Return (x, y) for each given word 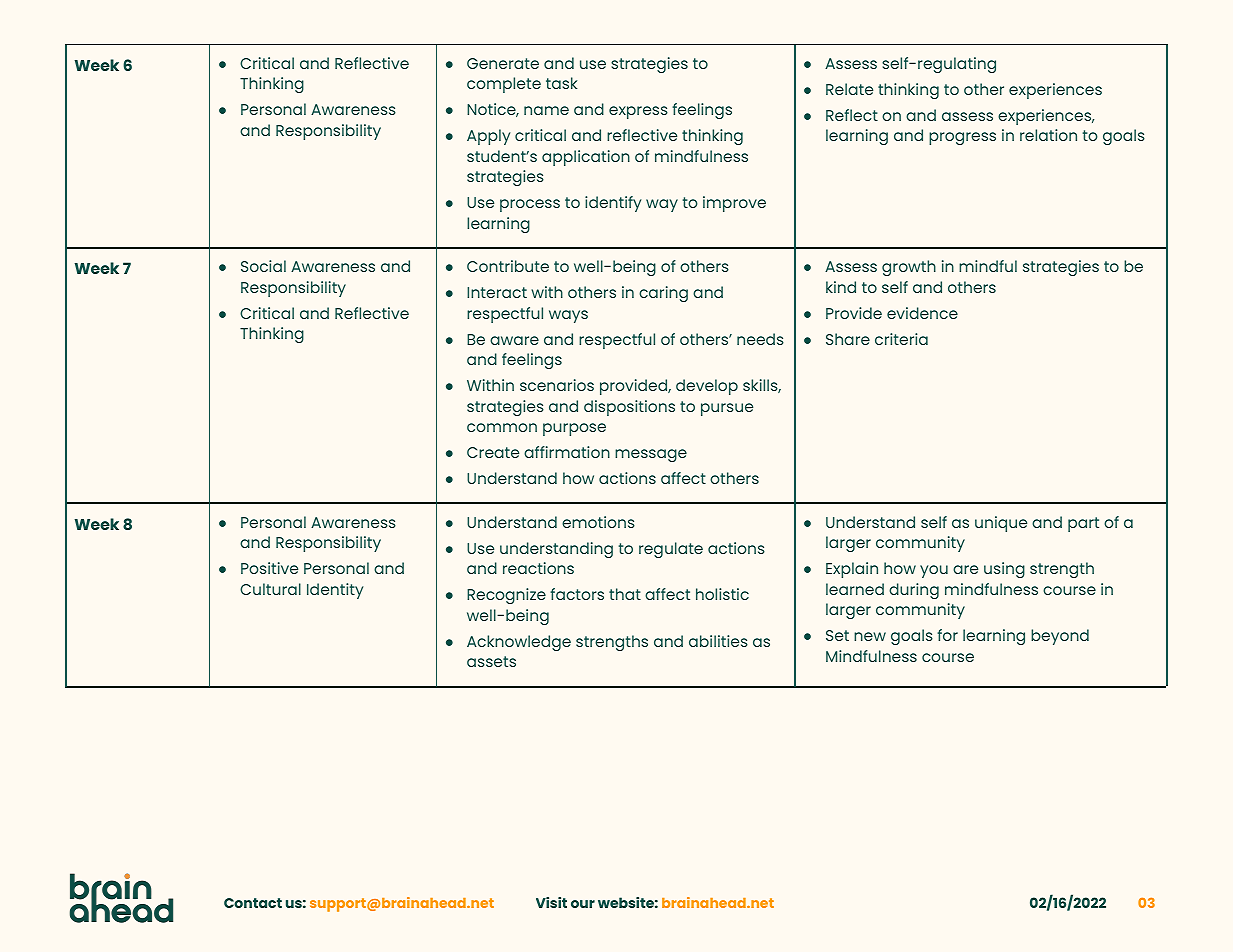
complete (504, 85)
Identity (335, 591)
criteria (901, 339)
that (625, 594)
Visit (551, 902)
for (947, 635)
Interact (497, 292)
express (638, 112)
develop (707, 387)
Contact (253, 903)
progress (962, 138)
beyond (1060, 637)
